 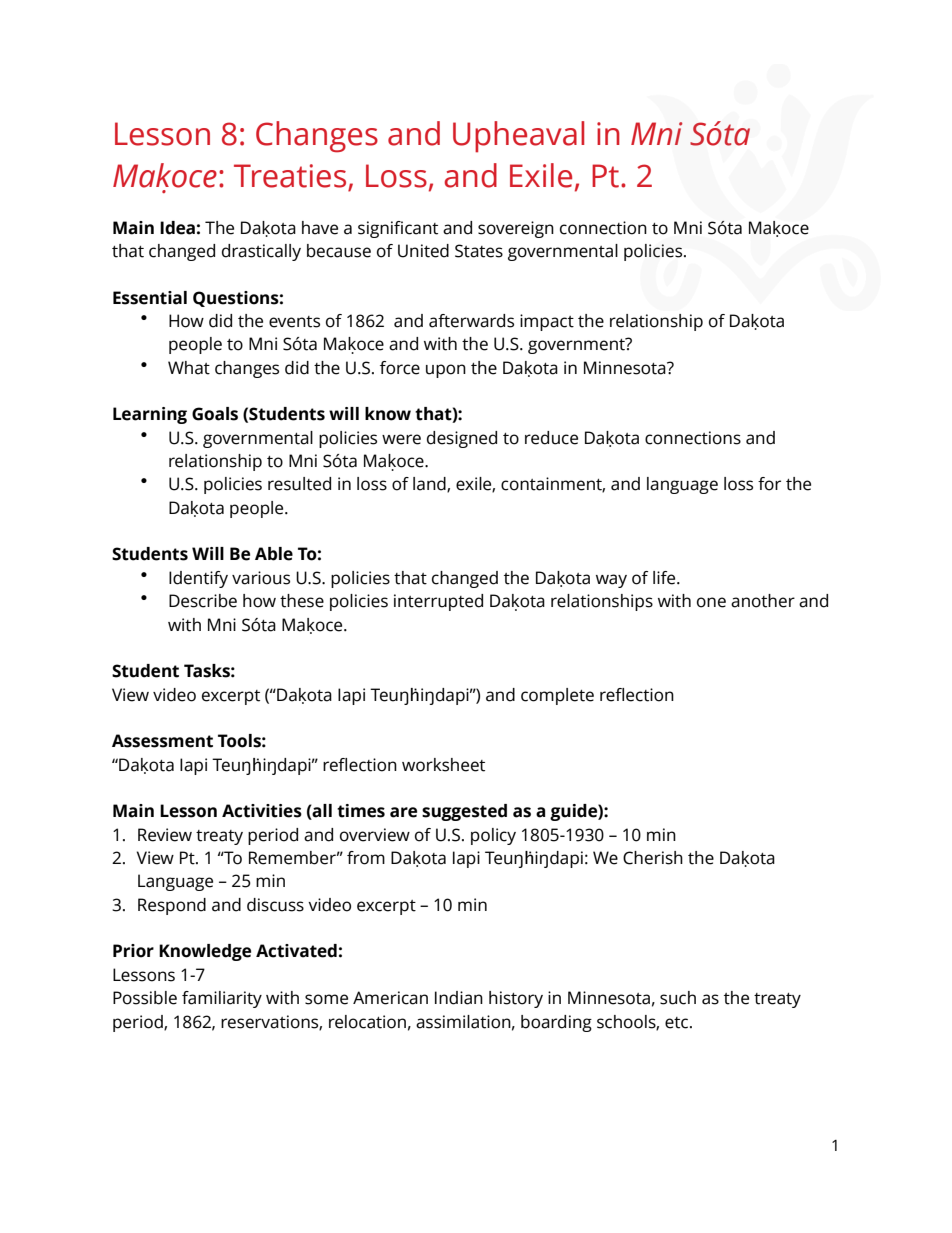 What do you see at coordinates (291, 177) in the page?
I see `Treaties` at bounding box center [291, 177].
